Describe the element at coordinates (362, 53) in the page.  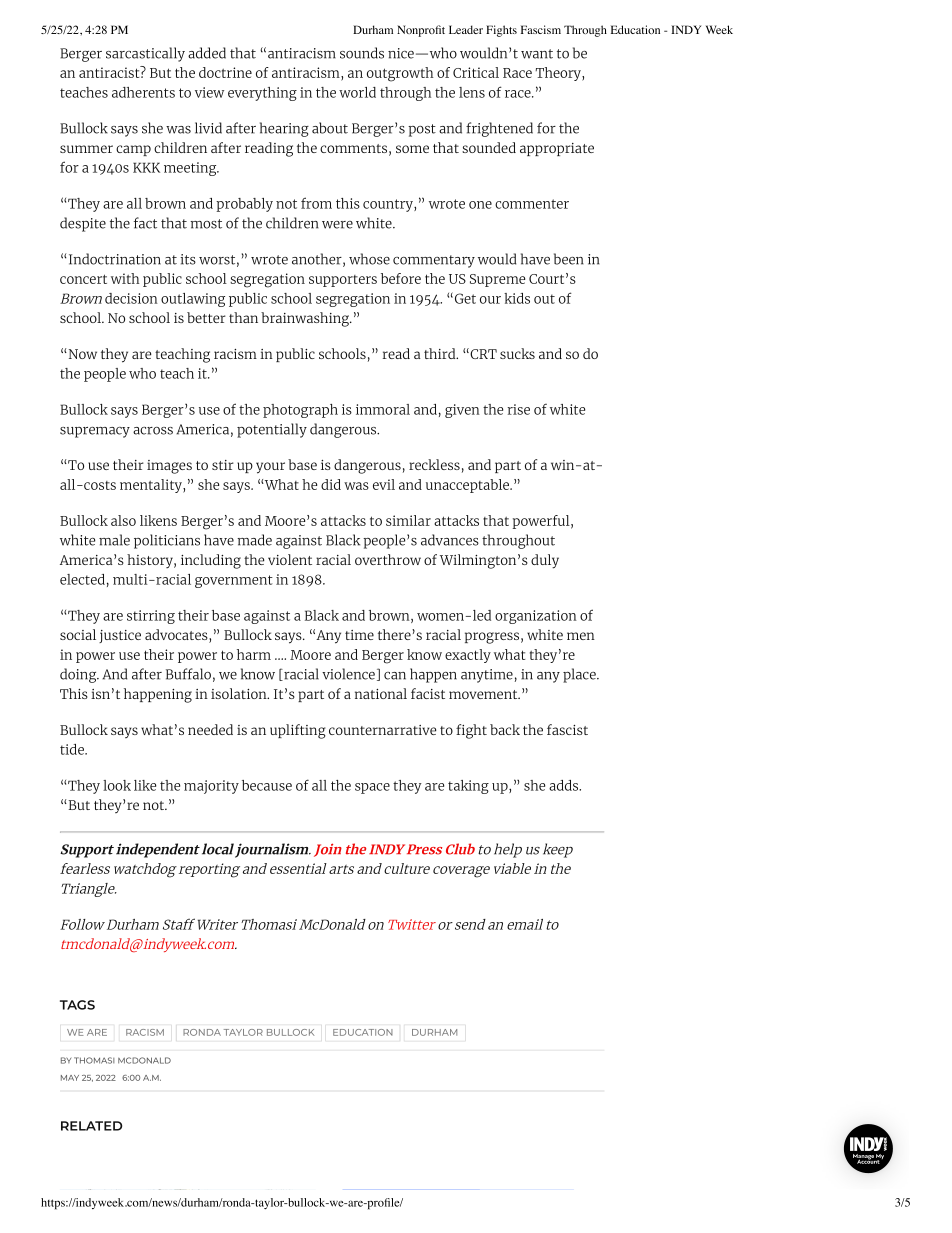
I see `sounds` at that location.
